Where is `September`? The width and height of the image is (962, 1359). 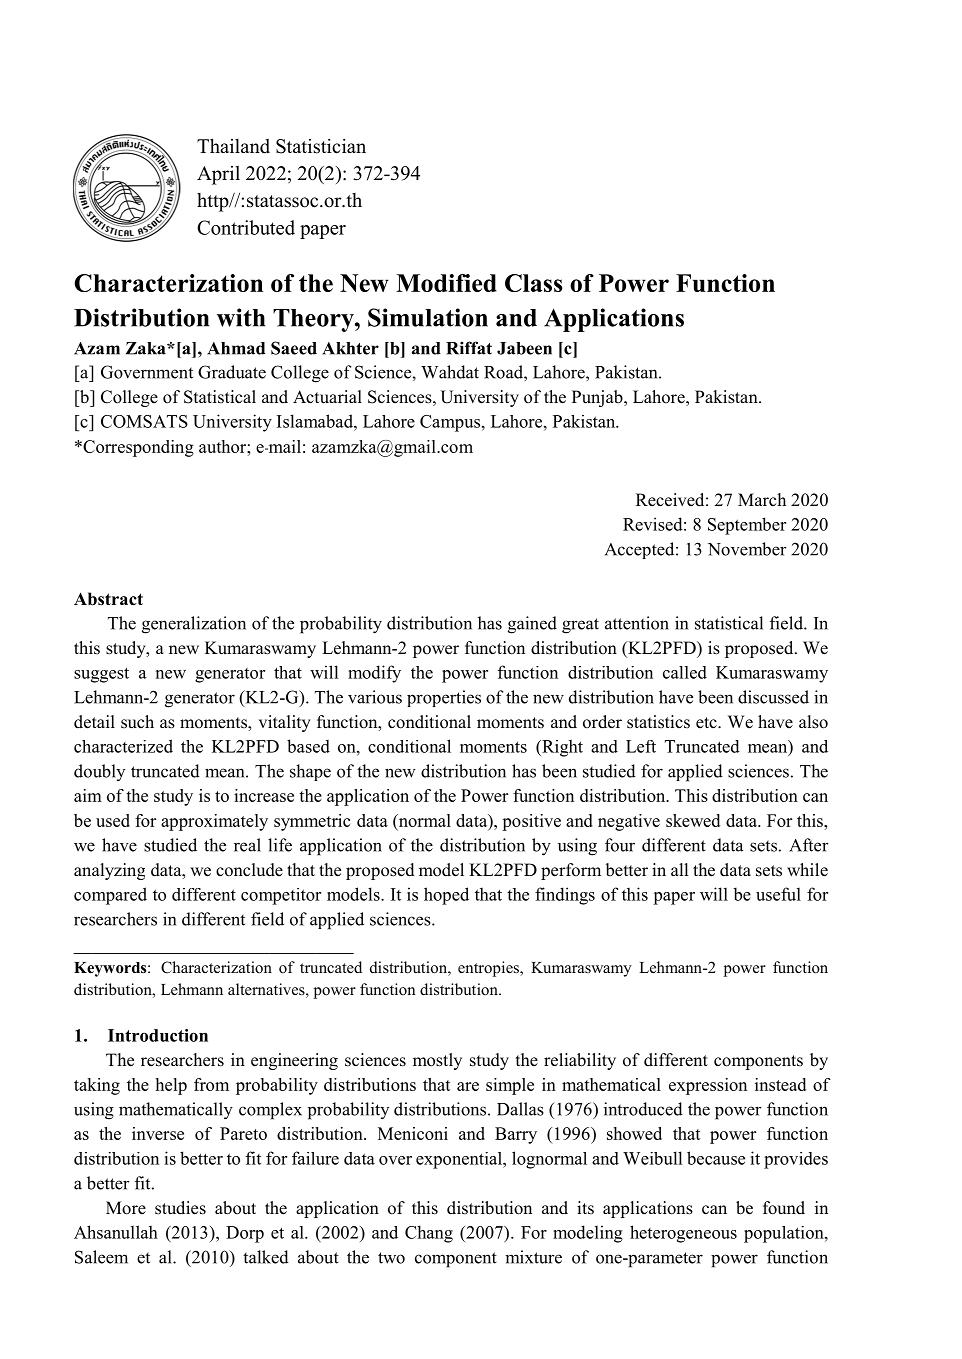 September is located at coordinates (747, 526).
